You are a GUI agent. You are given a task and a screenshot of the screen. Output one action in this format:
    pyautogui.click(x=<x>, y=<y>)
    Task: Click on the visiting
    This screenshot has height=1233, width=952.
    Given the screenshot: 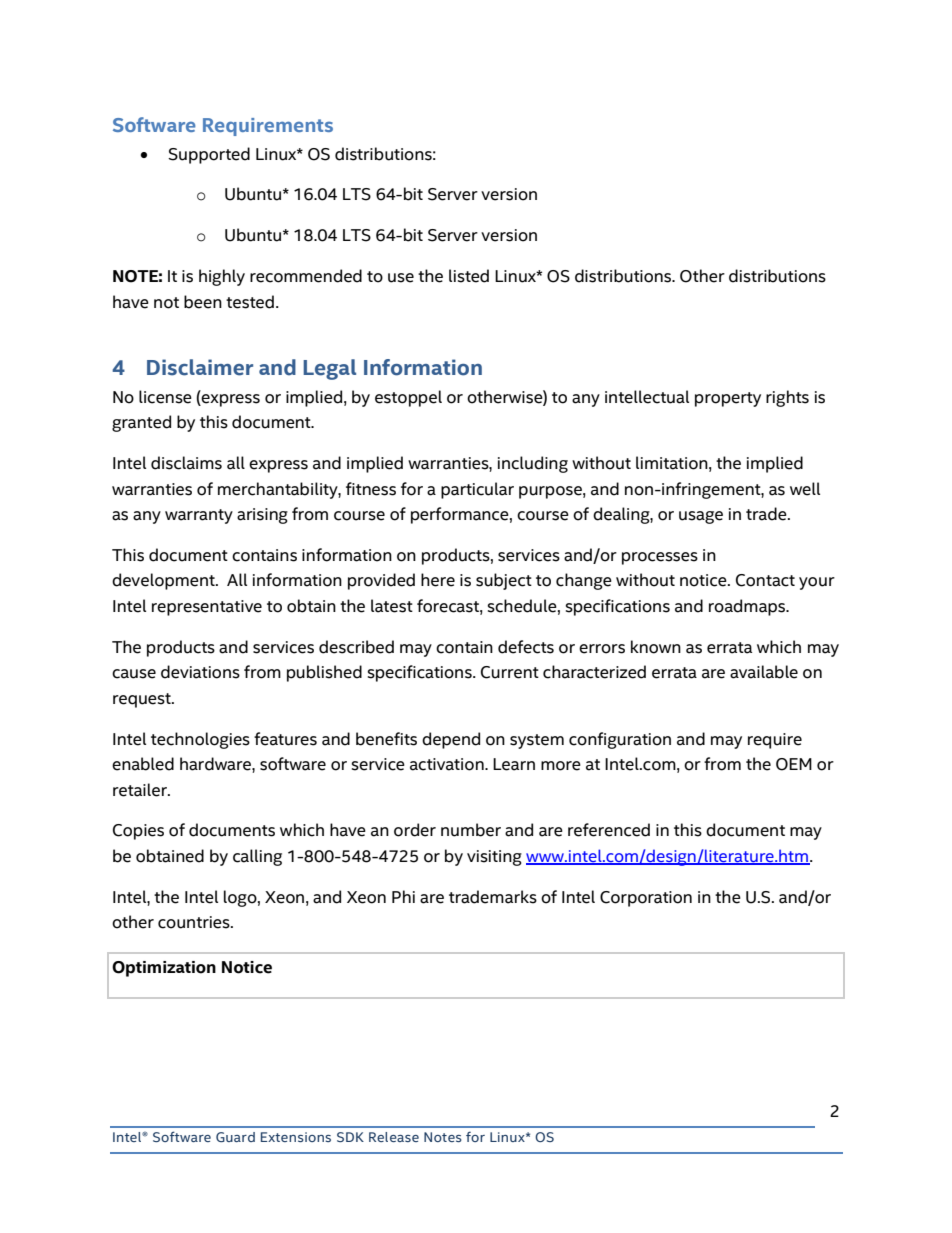 What is the action you would take?
    pyautogui.click(x=494, y=858)
